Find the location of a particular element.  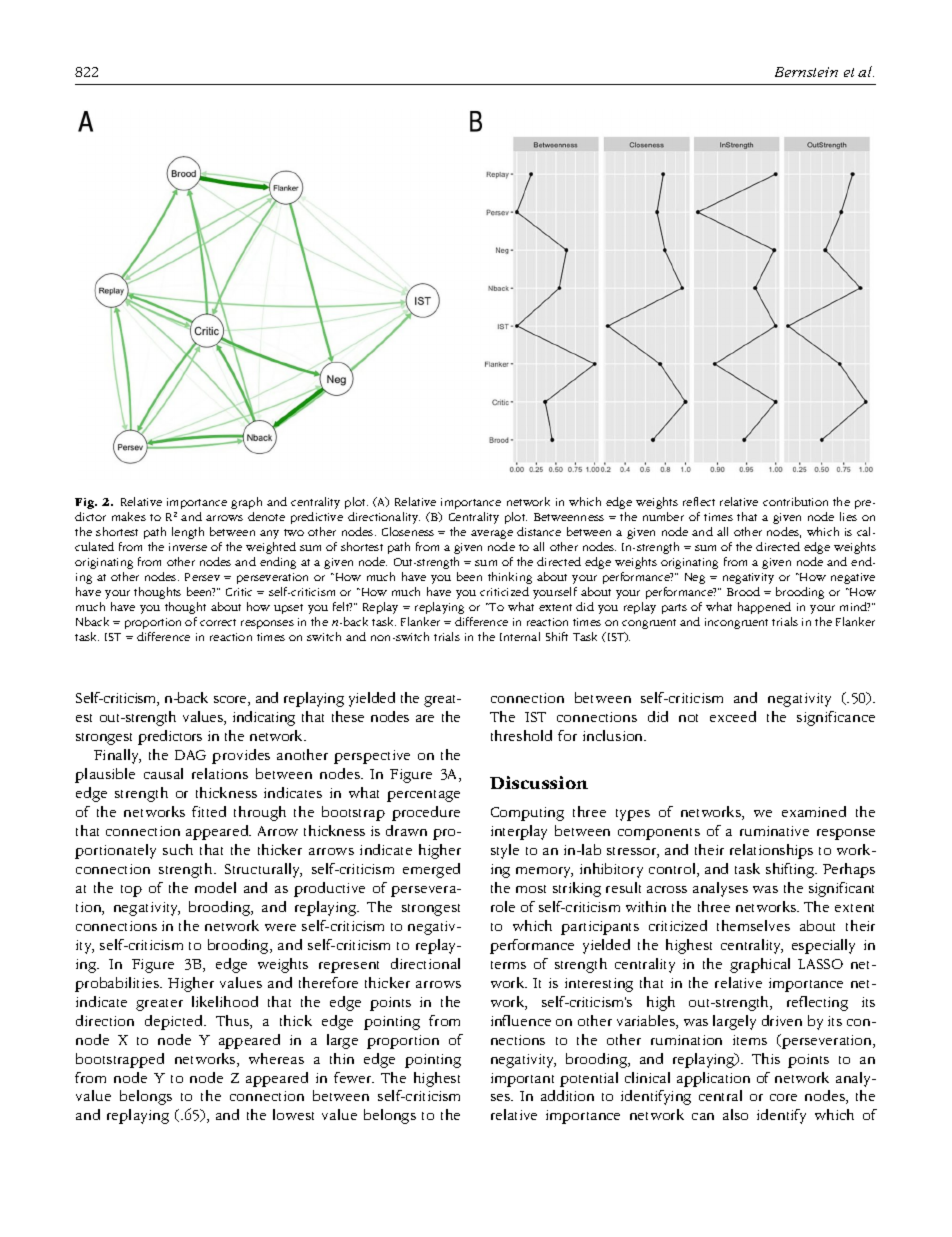

lies is located at coordinates (848, 516).
